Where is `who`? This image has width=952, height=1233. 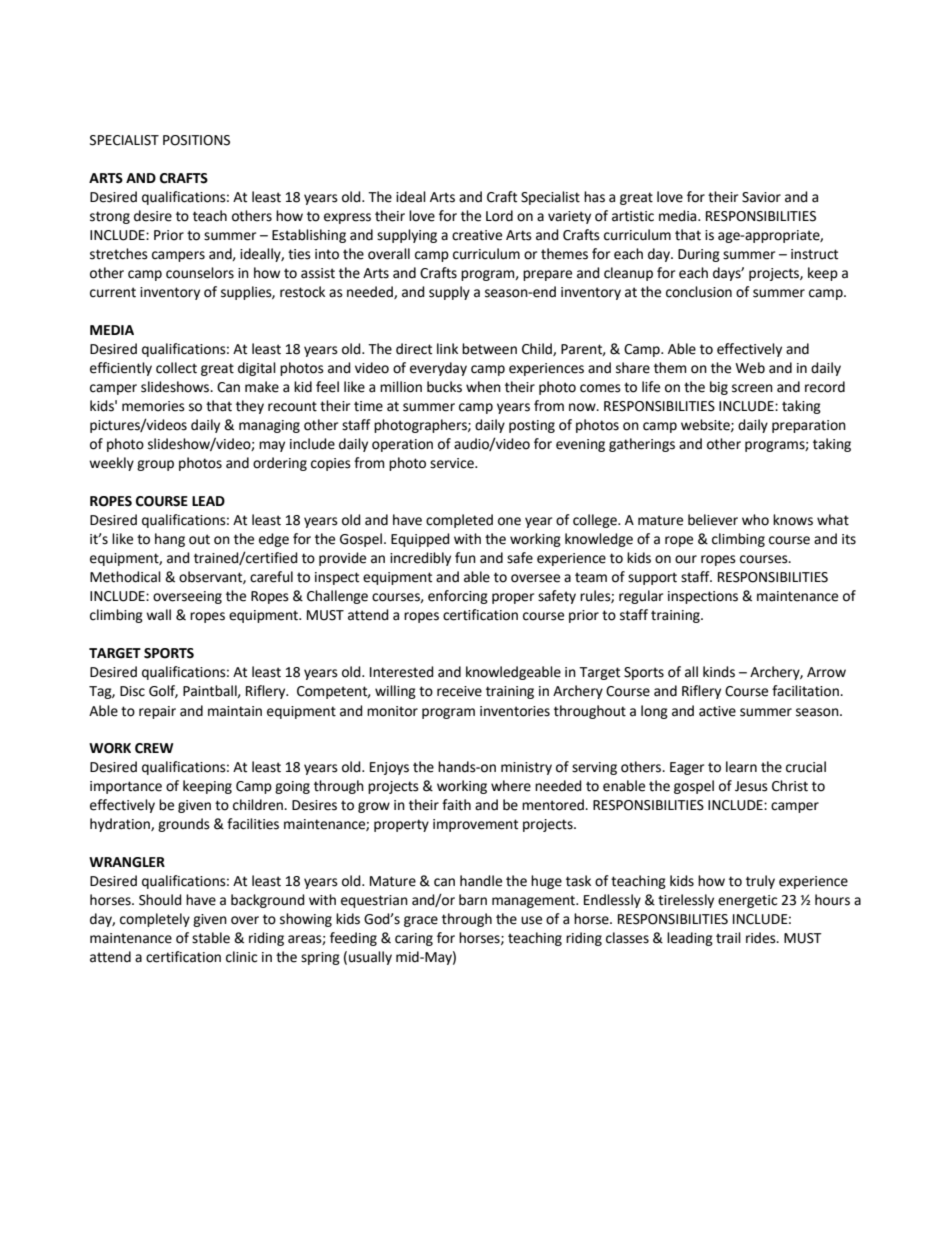 who is located at coordinates (755, 520).
